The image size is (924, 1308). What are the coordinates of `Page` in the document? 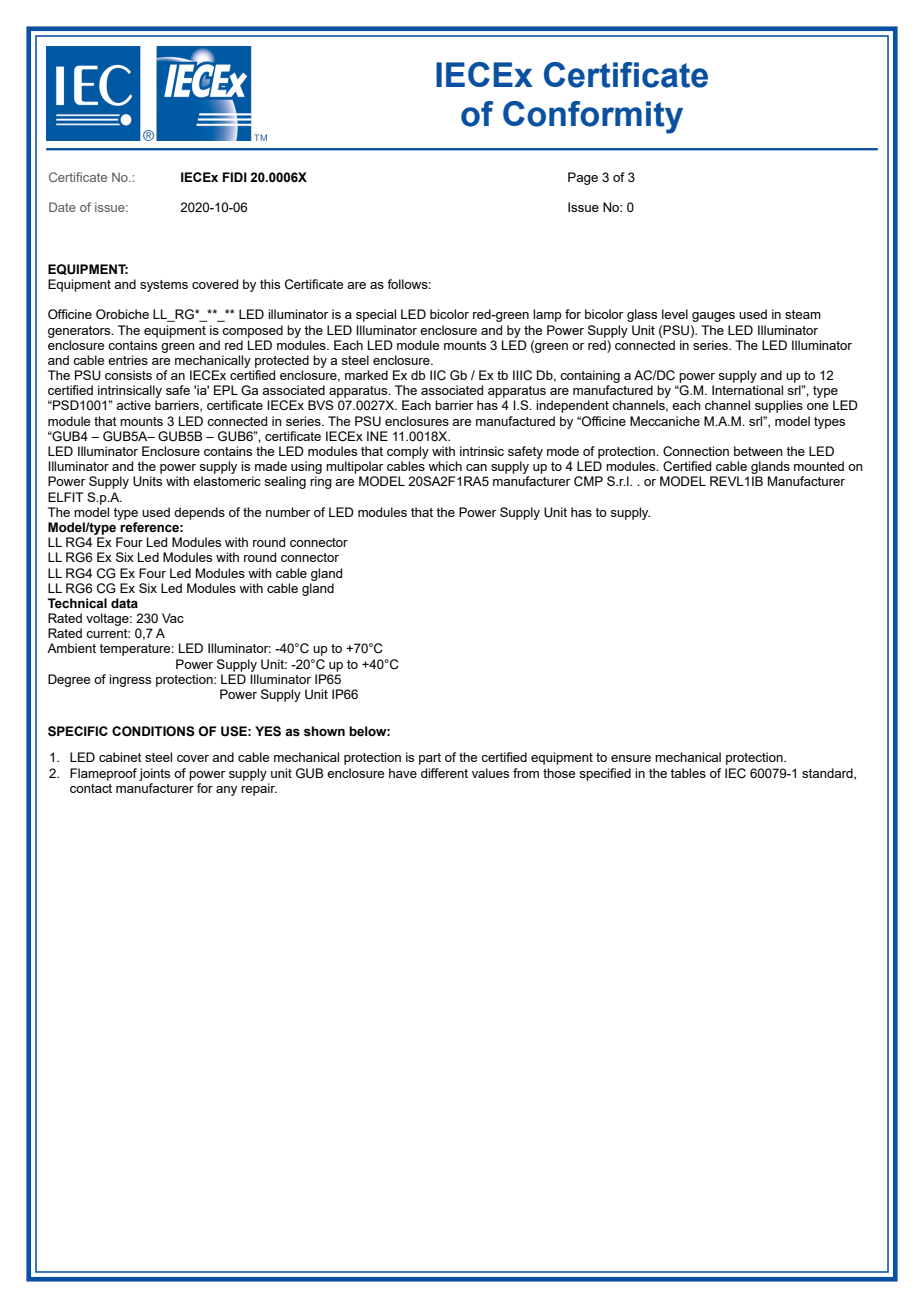 It's located at (583, 178).
